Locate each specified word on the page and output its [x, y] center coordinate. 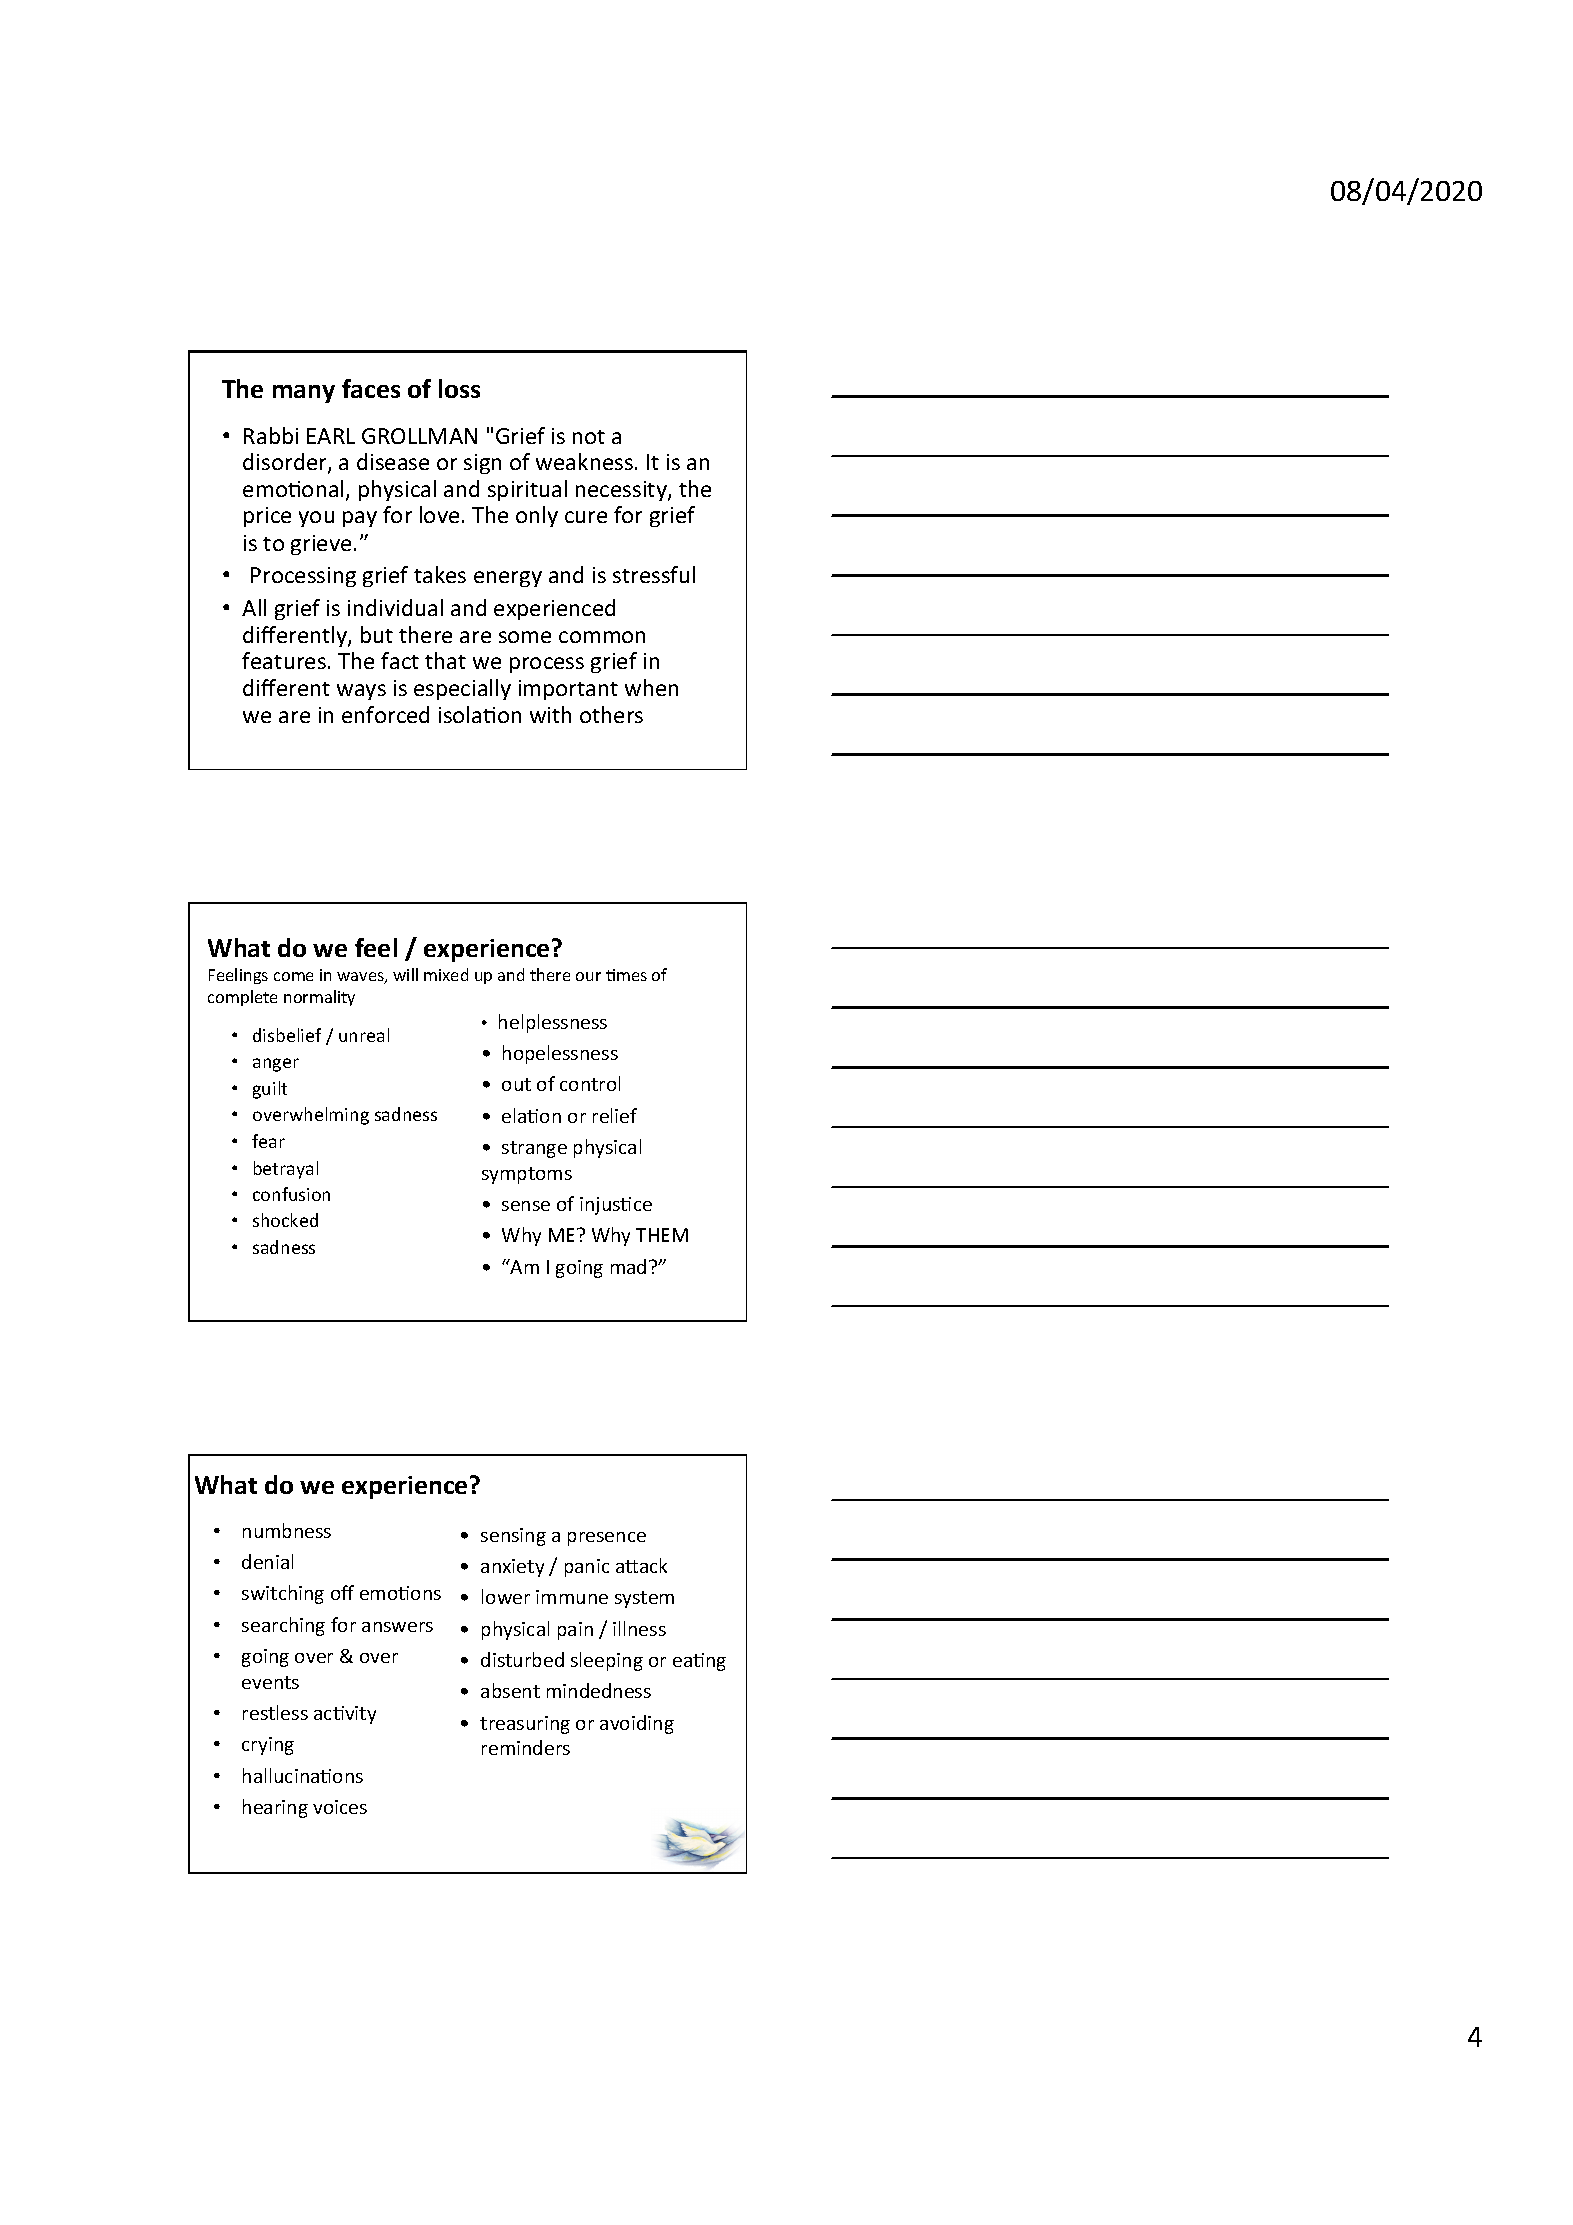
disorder [286, 463]
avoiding [637, 1724]
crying [268, 1746]
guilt [270, 1090]
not [589, 437]
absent [510, 1690]
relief [615, 1115]
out [516, 1084]
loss [459, 388]
